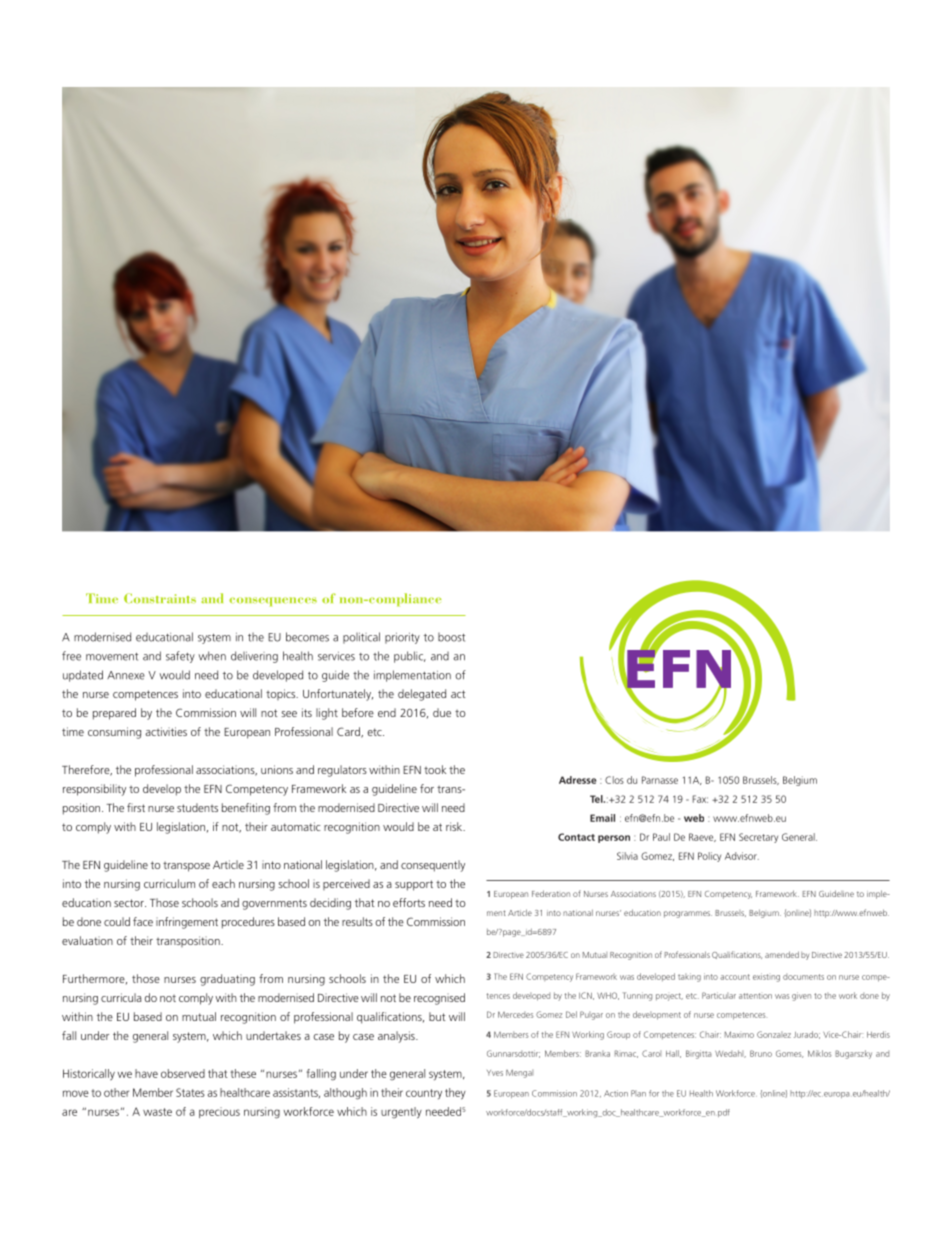  I want to click on boost, so click(451, 637).
